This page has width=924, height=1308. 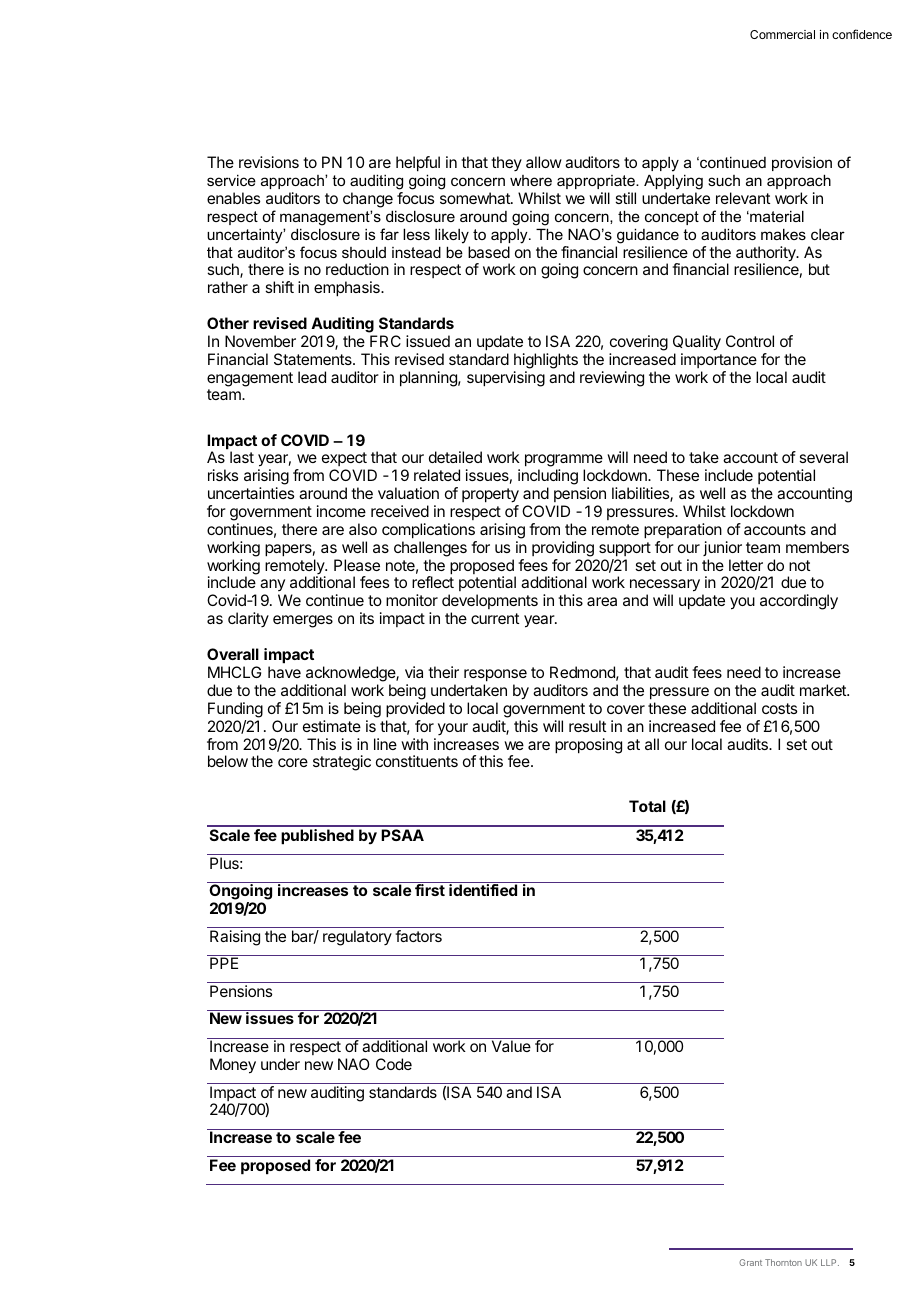 What do you see at coordinates (799, 602) in the page?
I see `accordingly` at bounding box center [799, 602].
